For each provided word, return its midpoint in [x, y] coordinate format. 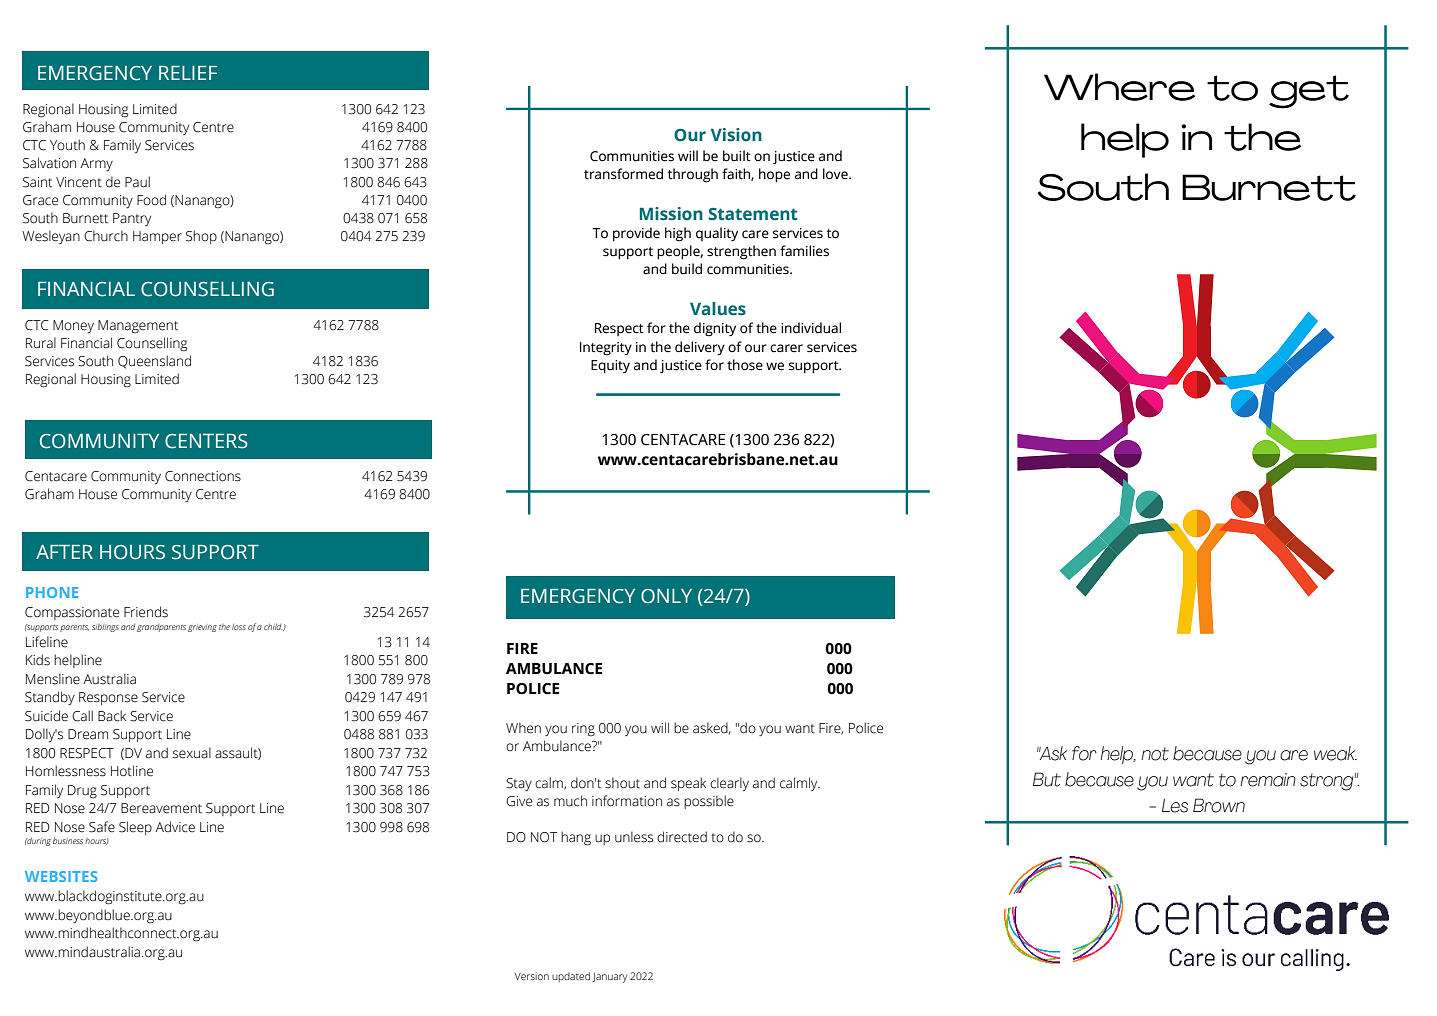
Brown [1219, 805]
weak [1335, 753]
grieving [202, 628]
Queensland [154, 362]
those [745, 365]
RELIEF [188, 73]
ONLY [666, 596]
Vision [736, 135]
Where [1119, 87]
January [609, 978]
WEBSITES [61, 876]
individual [811, 328]
